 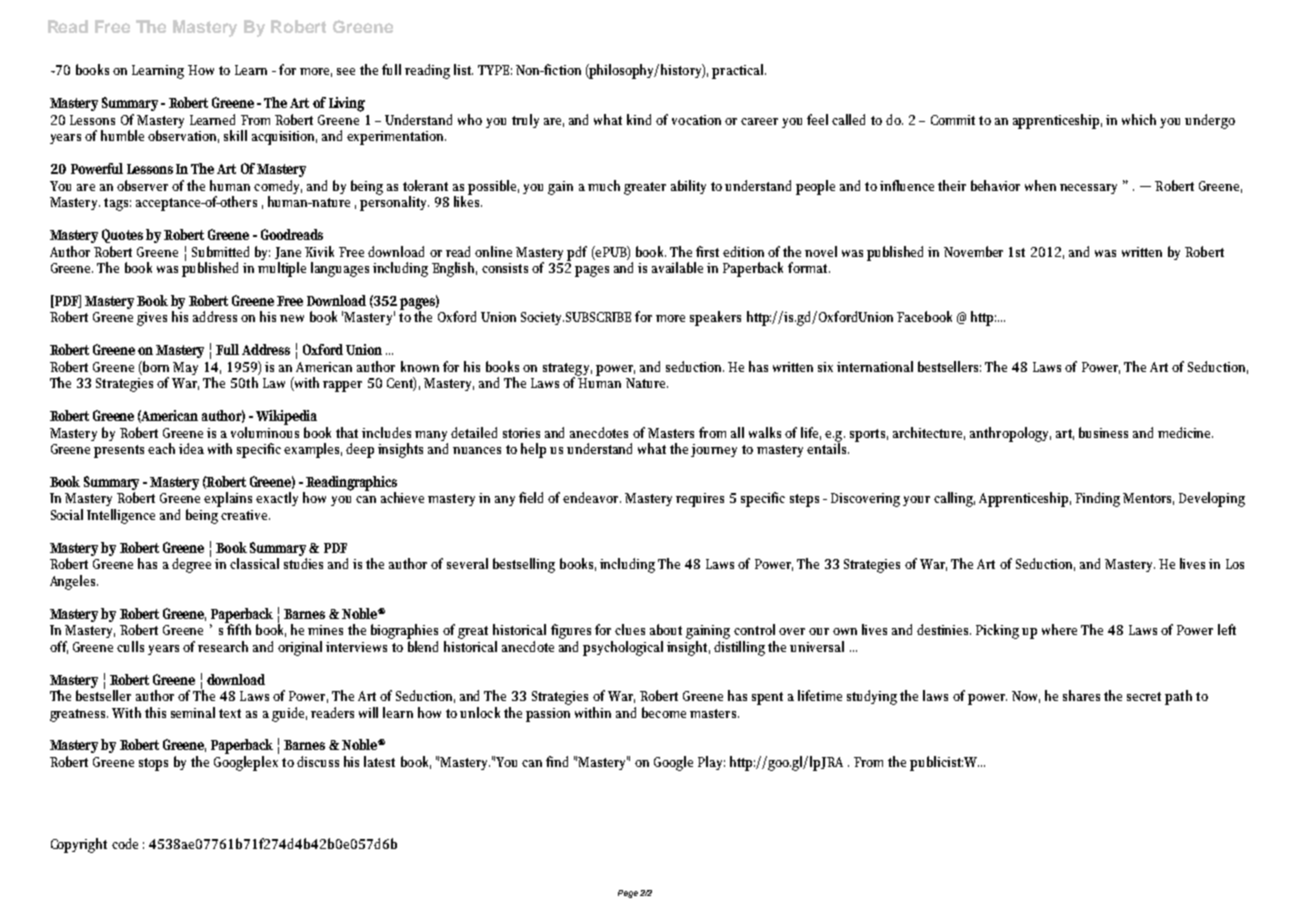 I want to click on November, so click(x=973, y=251).
